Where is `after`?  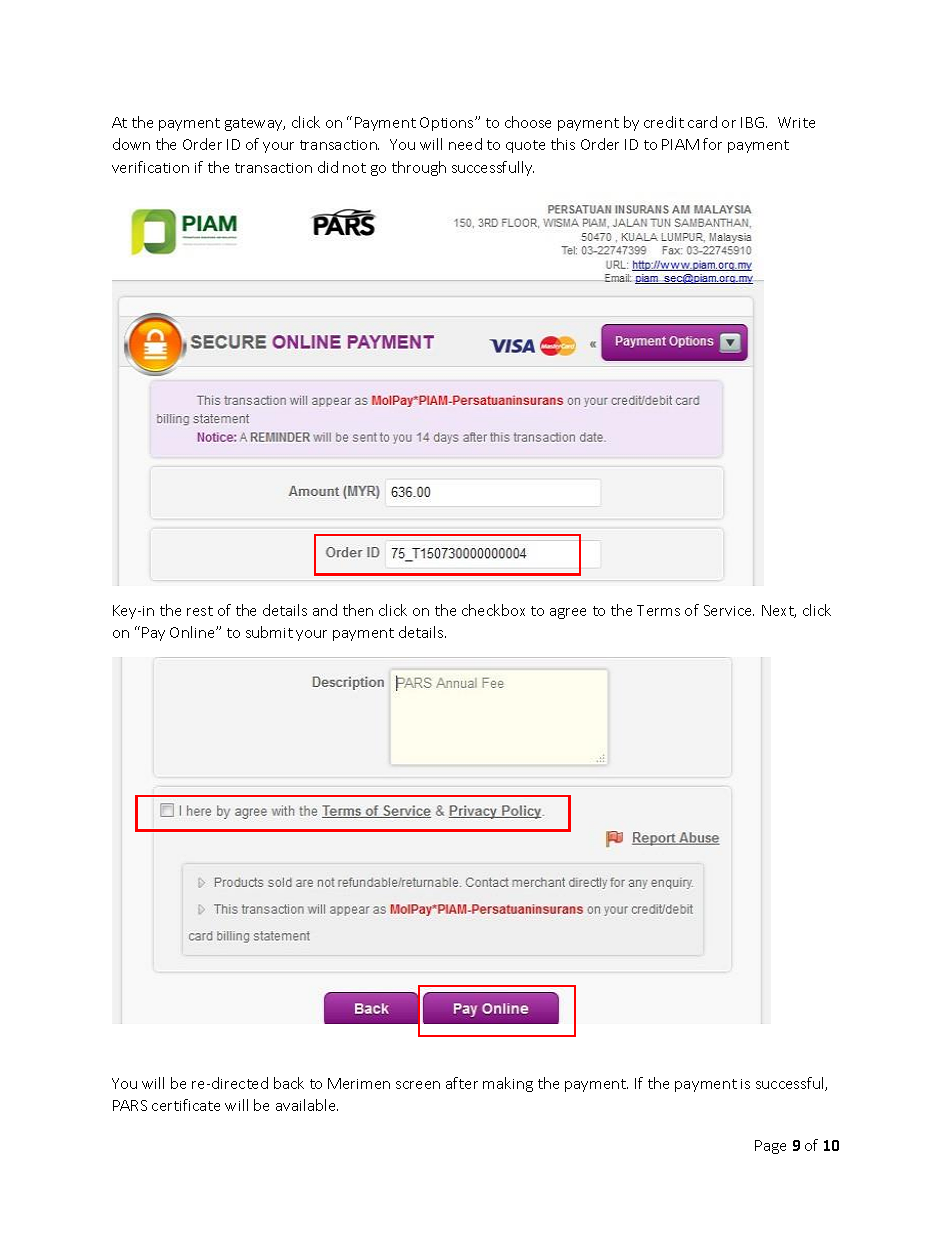 after is located at coordinates (462, 1083).
